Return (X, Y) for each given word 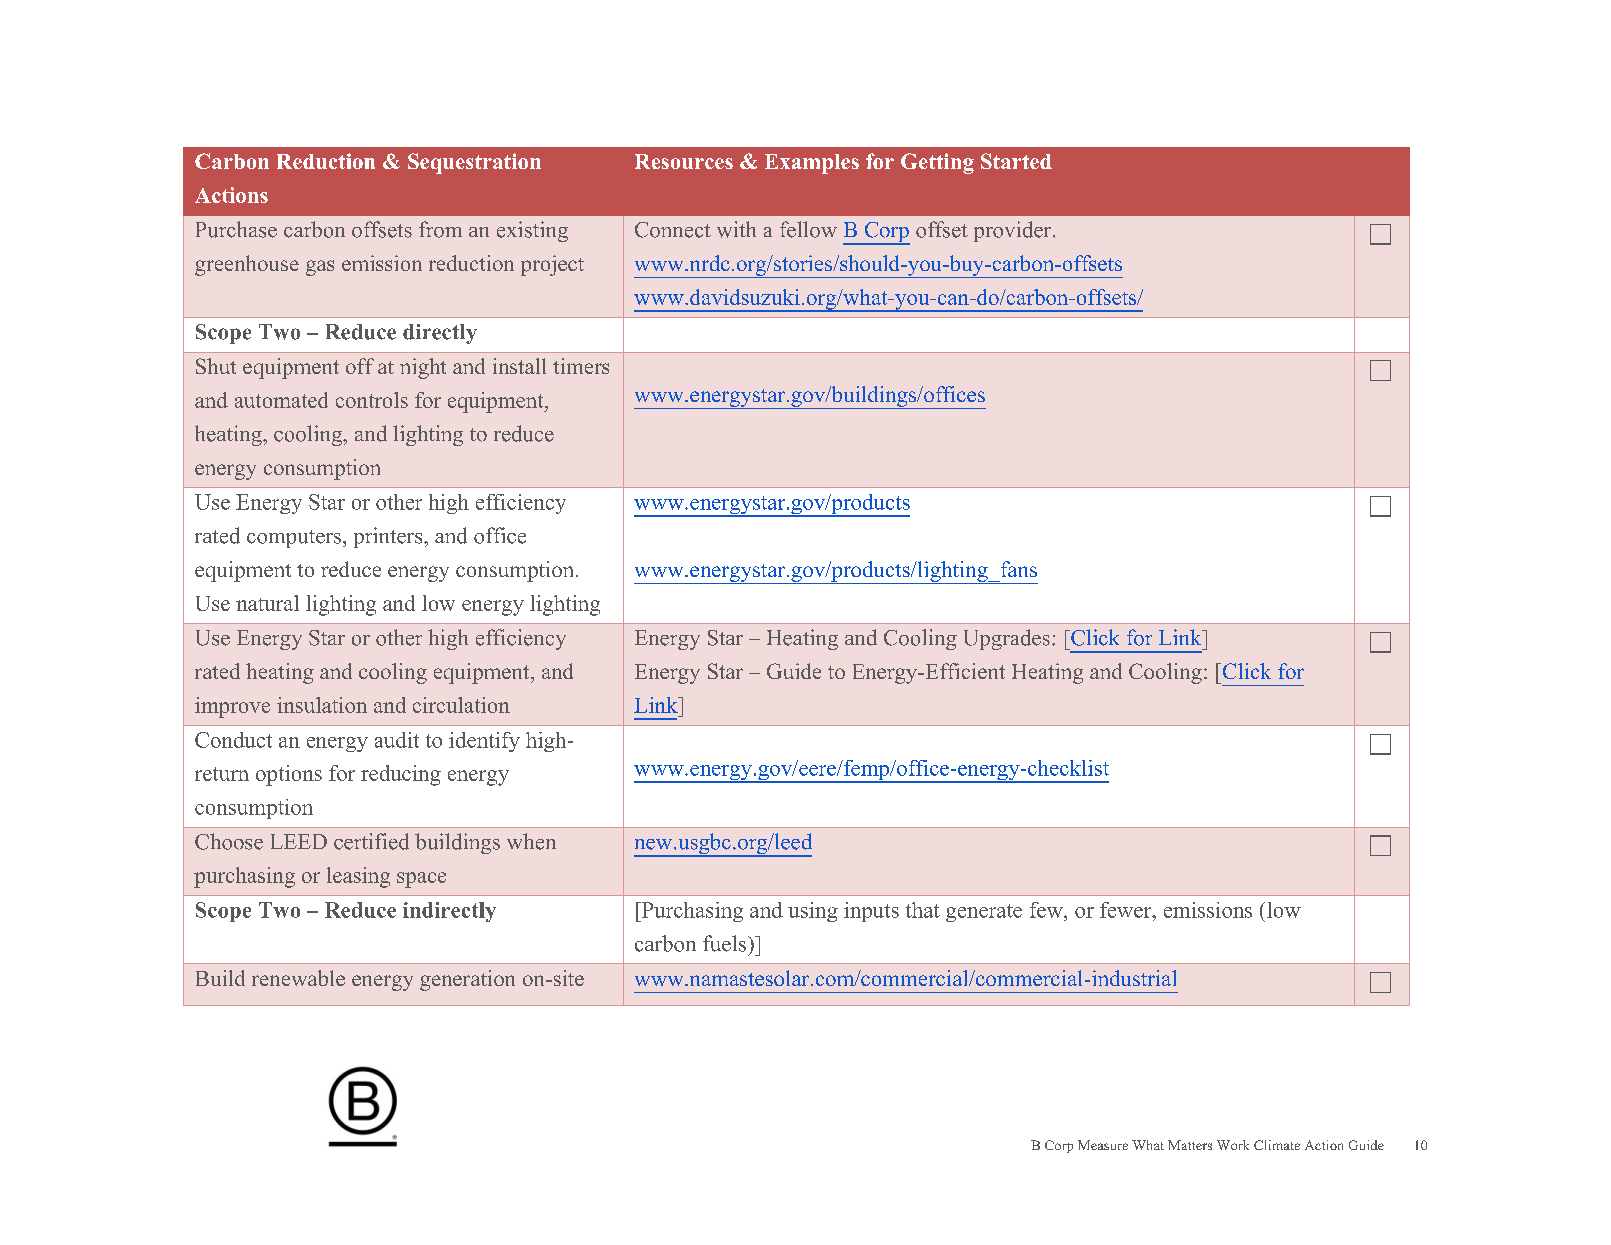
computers (294, 539)
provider (1014, 231)
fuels (726, 943)
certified (371, 841)
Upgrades (1007, 639)
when (531, 841)
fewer (1127, 910)
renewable (298, 978)
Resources (684, 161)
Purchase (236, 229)
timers (581, 366)
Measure (1103, 1145)
